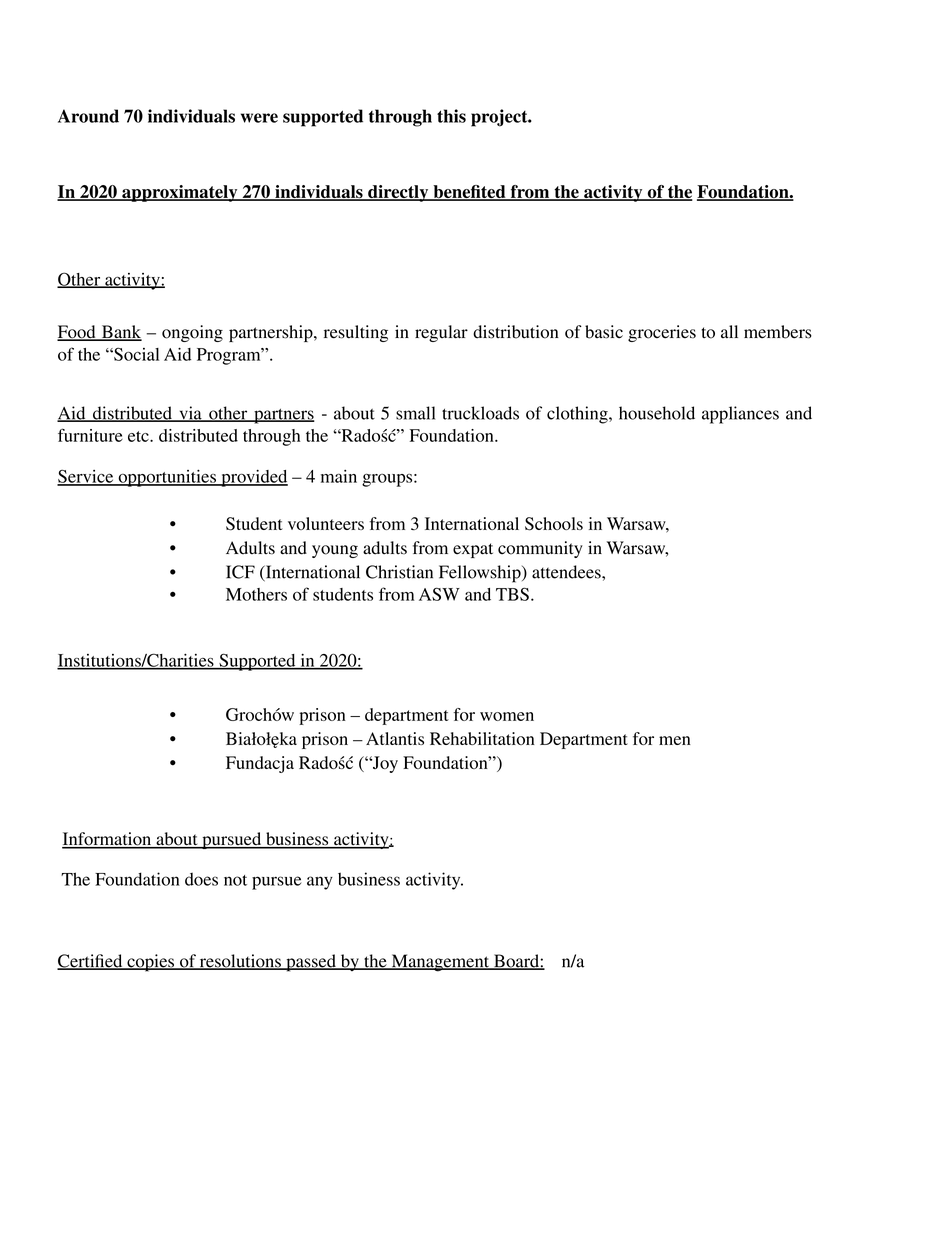  I want to click on Around, so click(88, 116).
